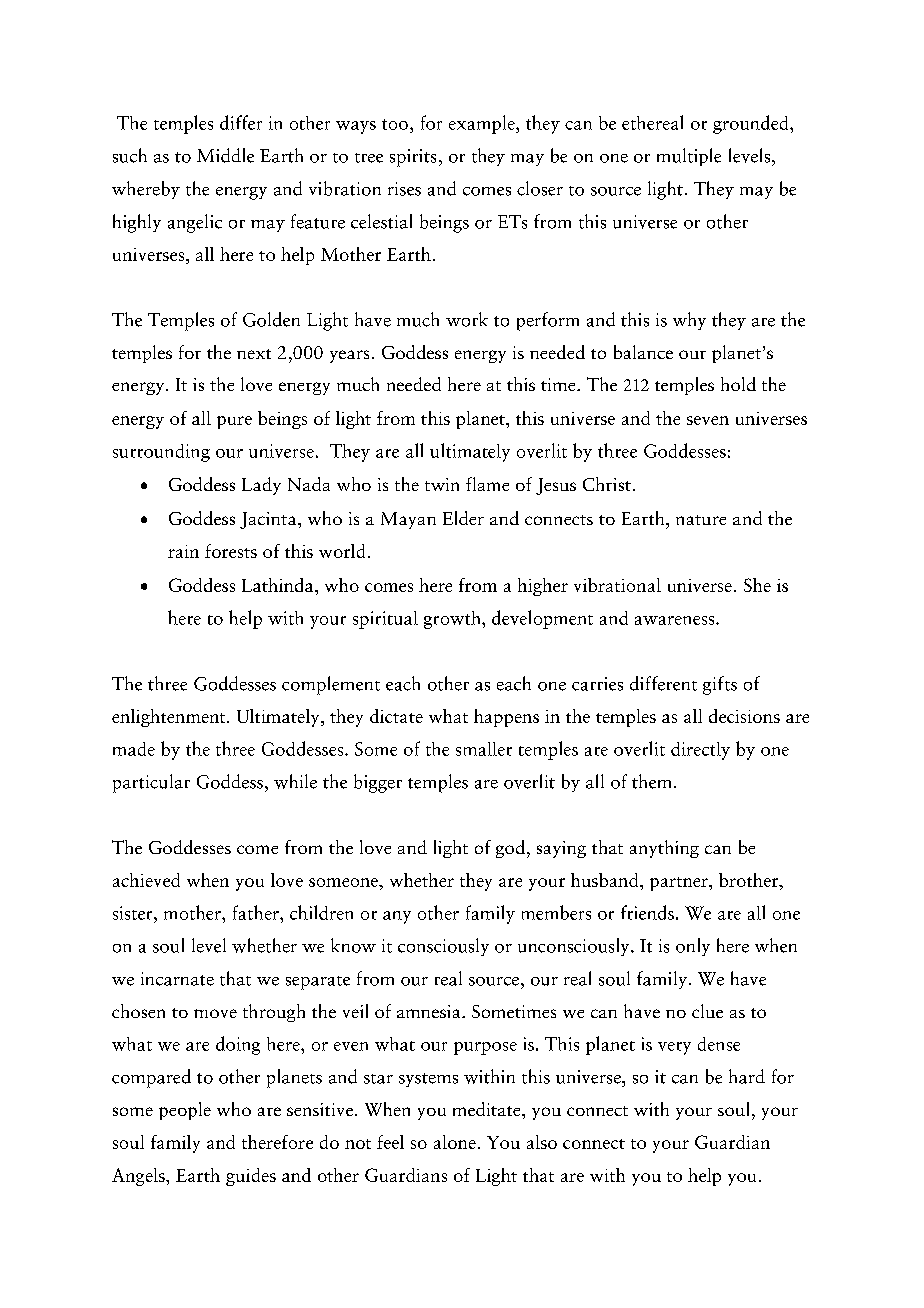 The height and width of the page is (1308, 924). Describe the element at coordinates (455, 1142) in the page. I see `alone` at that location.
